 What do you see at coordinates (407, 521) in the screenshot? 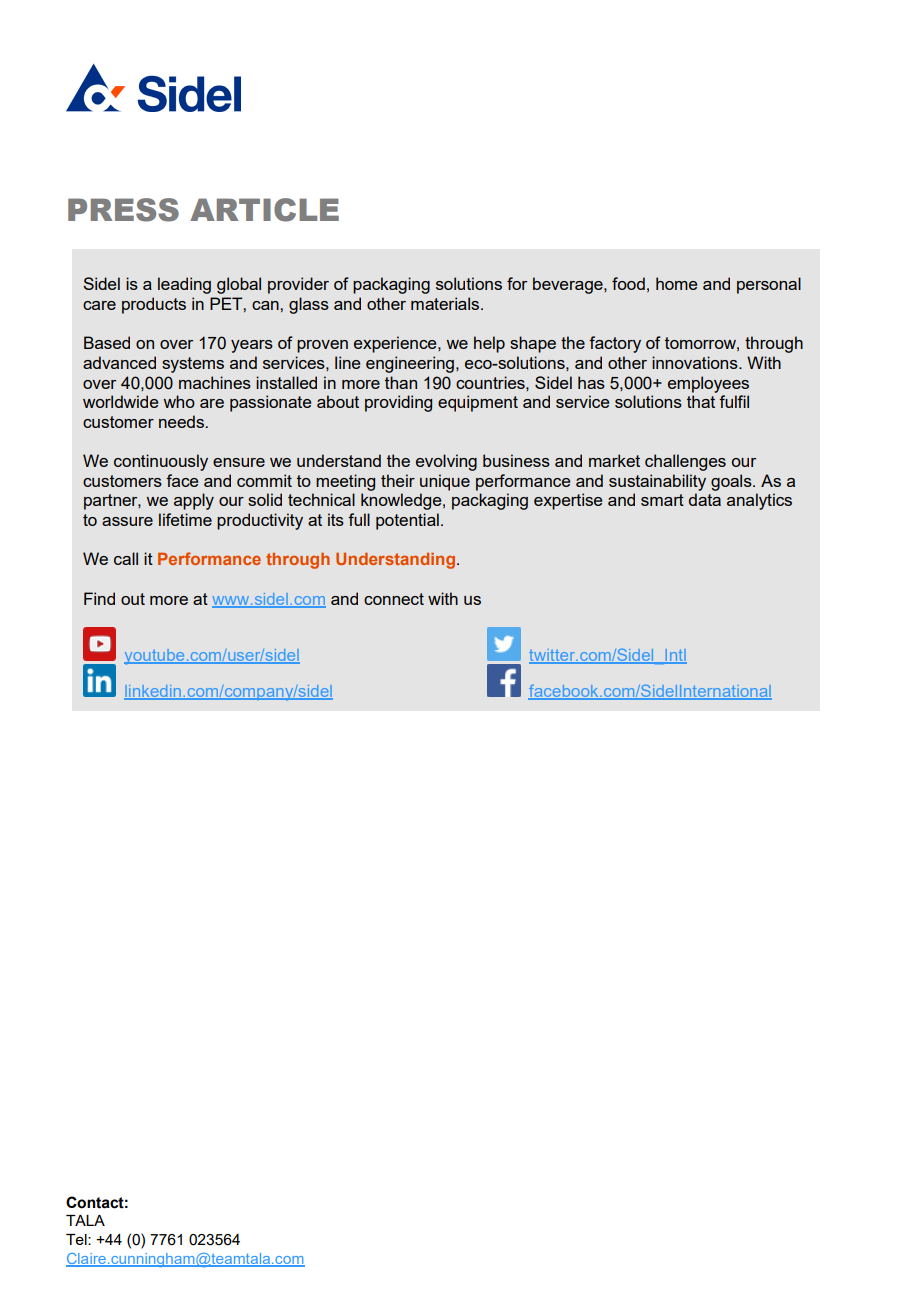
I see `potential` at bounding box center [407, 521].
